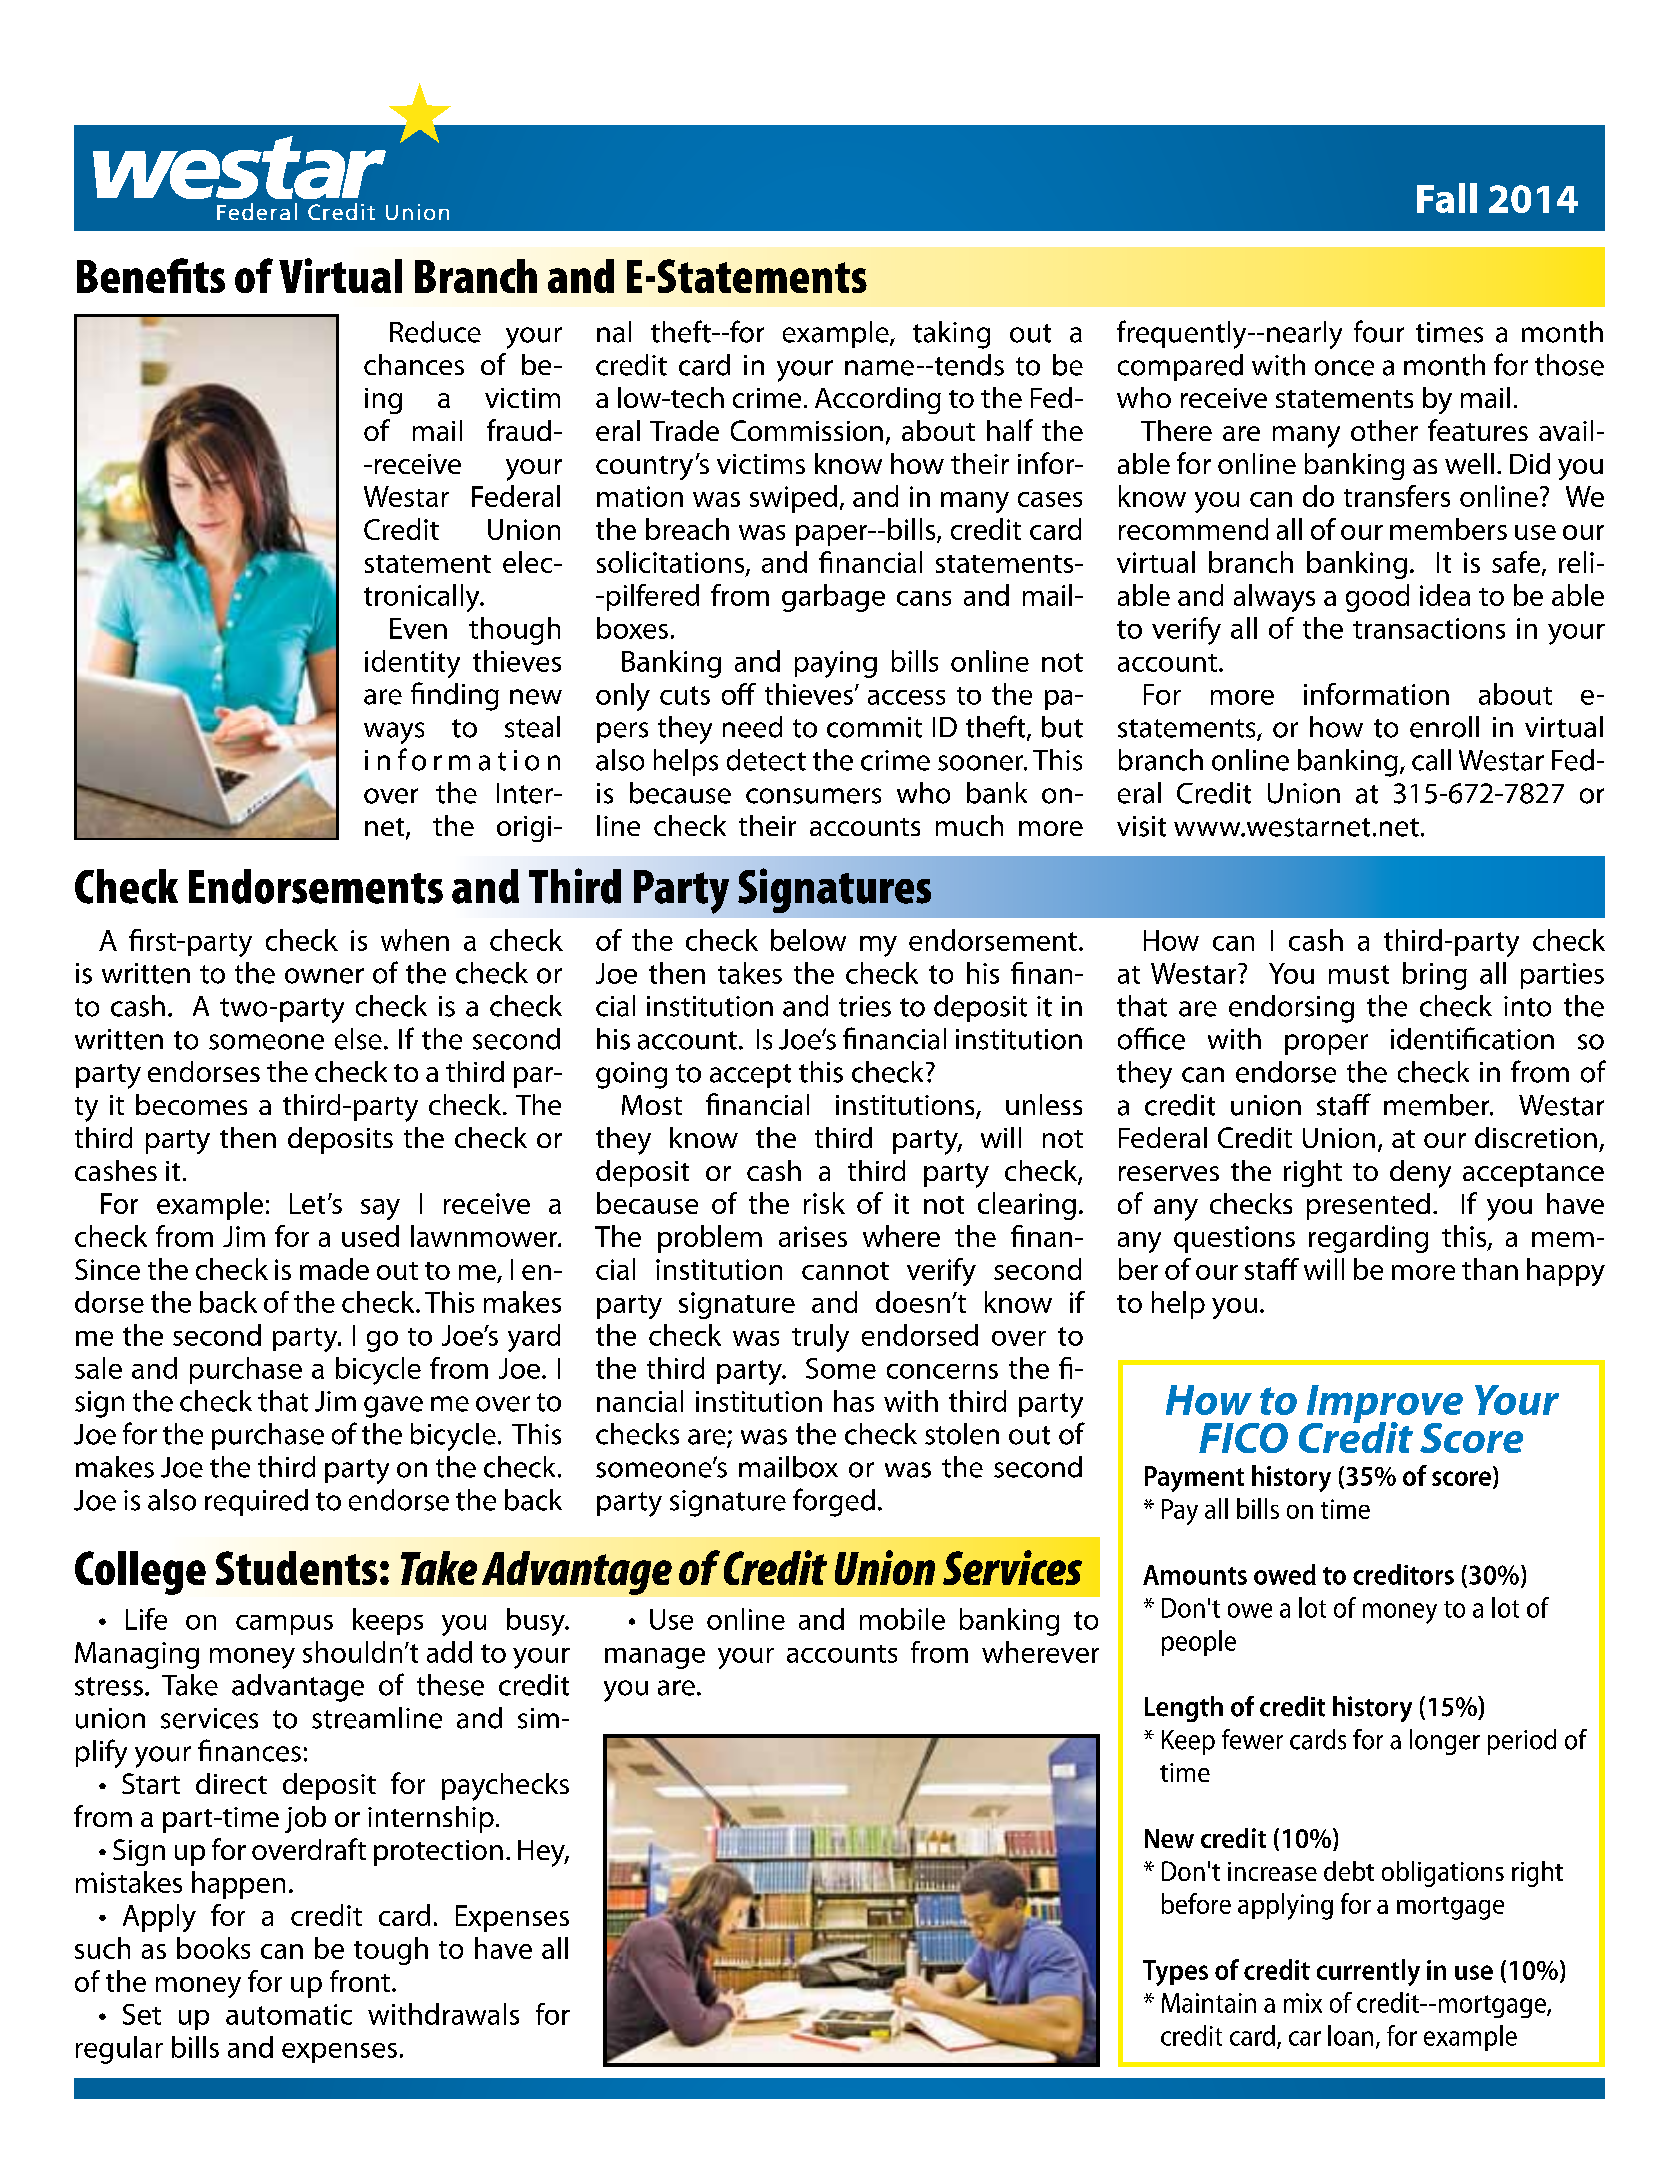 The height and width of the screenshot is (2173, 1679). I want to click on deny, so click(1420, 1174).
